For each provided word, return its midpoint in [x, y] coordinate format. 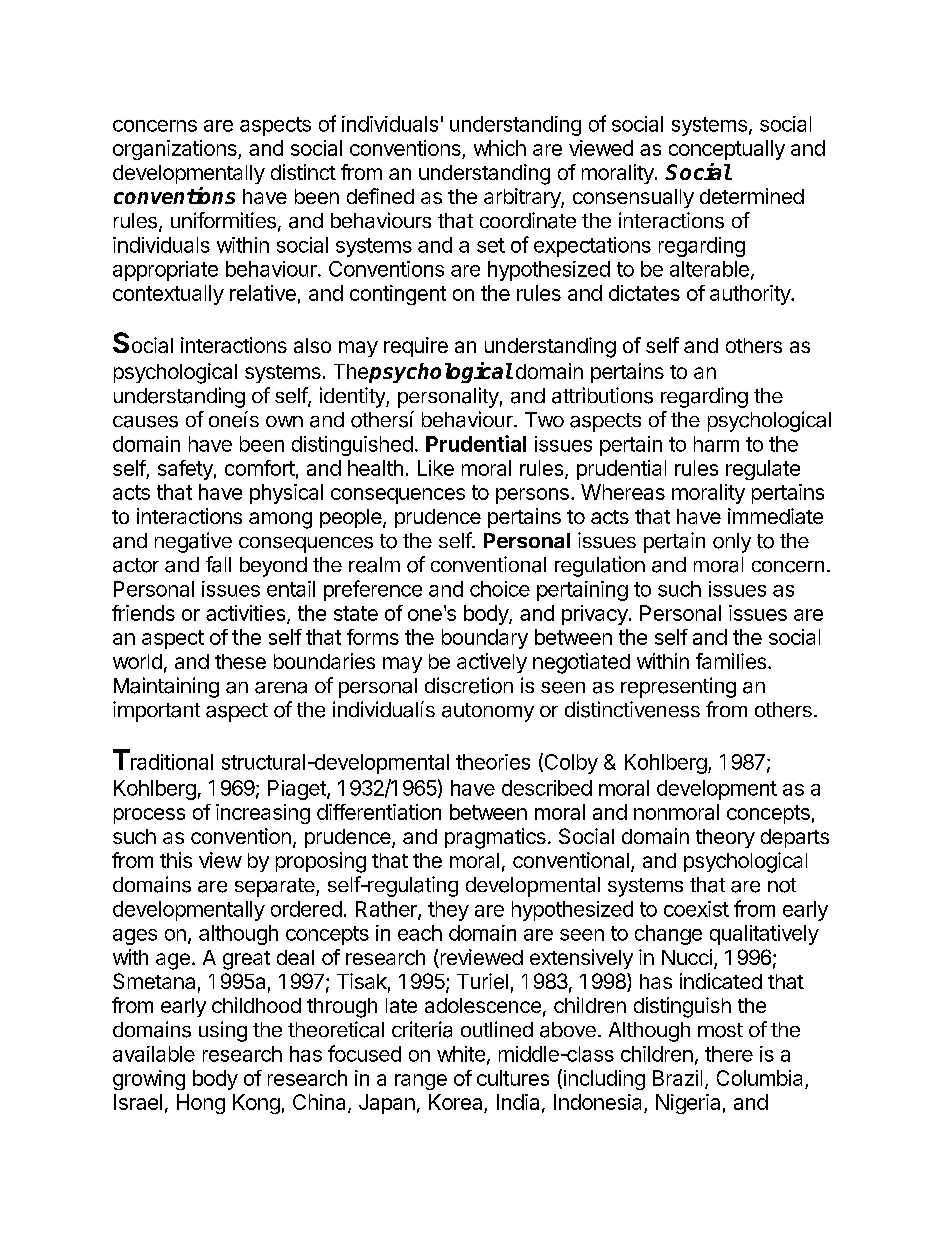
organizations [176, 150]
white [461, 1054]
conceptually [727, 150]
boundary [485, 639]
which [500, 148]
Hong [201, 1104]
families [731, 661]
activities [245, 613]
